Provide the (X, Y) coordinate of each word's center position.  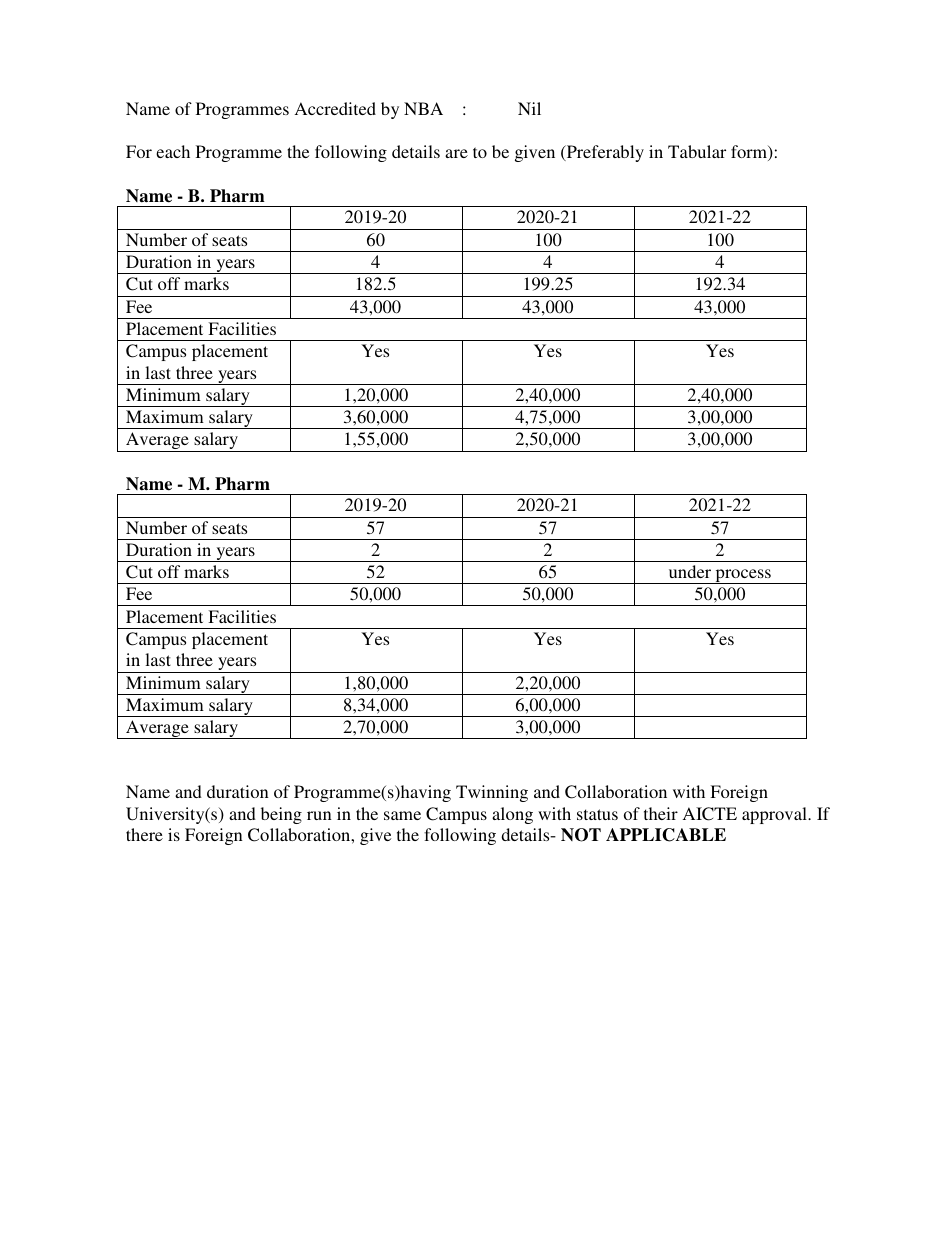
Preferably (604, 153)
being (281, 815)
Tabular (697, 151)
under (690, 571)
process (743, 576)
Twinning (492, 793)
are (456, 153)
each (173, 151)
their (661, 813)
